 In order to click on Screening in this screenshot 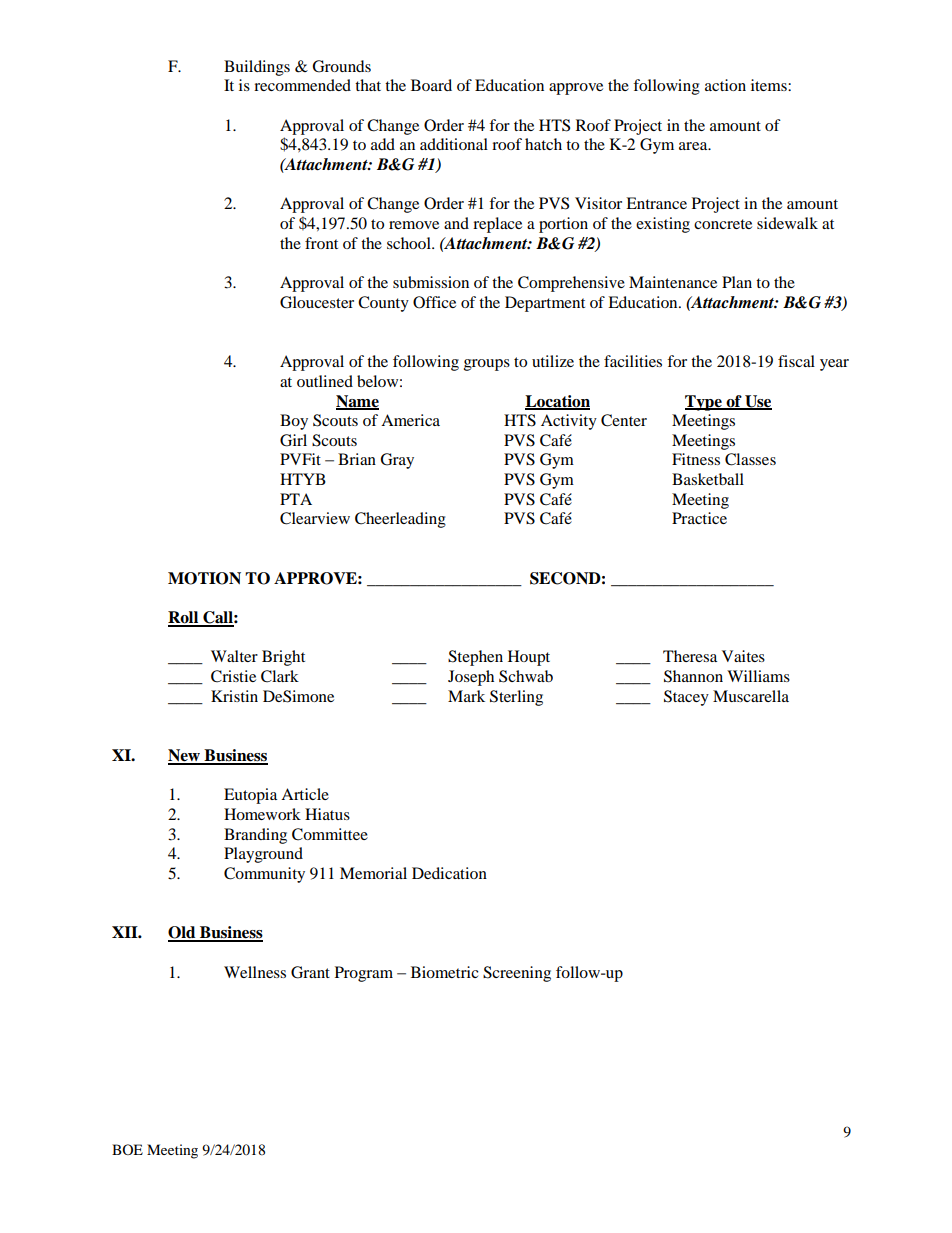, I will do `click(517, 974)`.
